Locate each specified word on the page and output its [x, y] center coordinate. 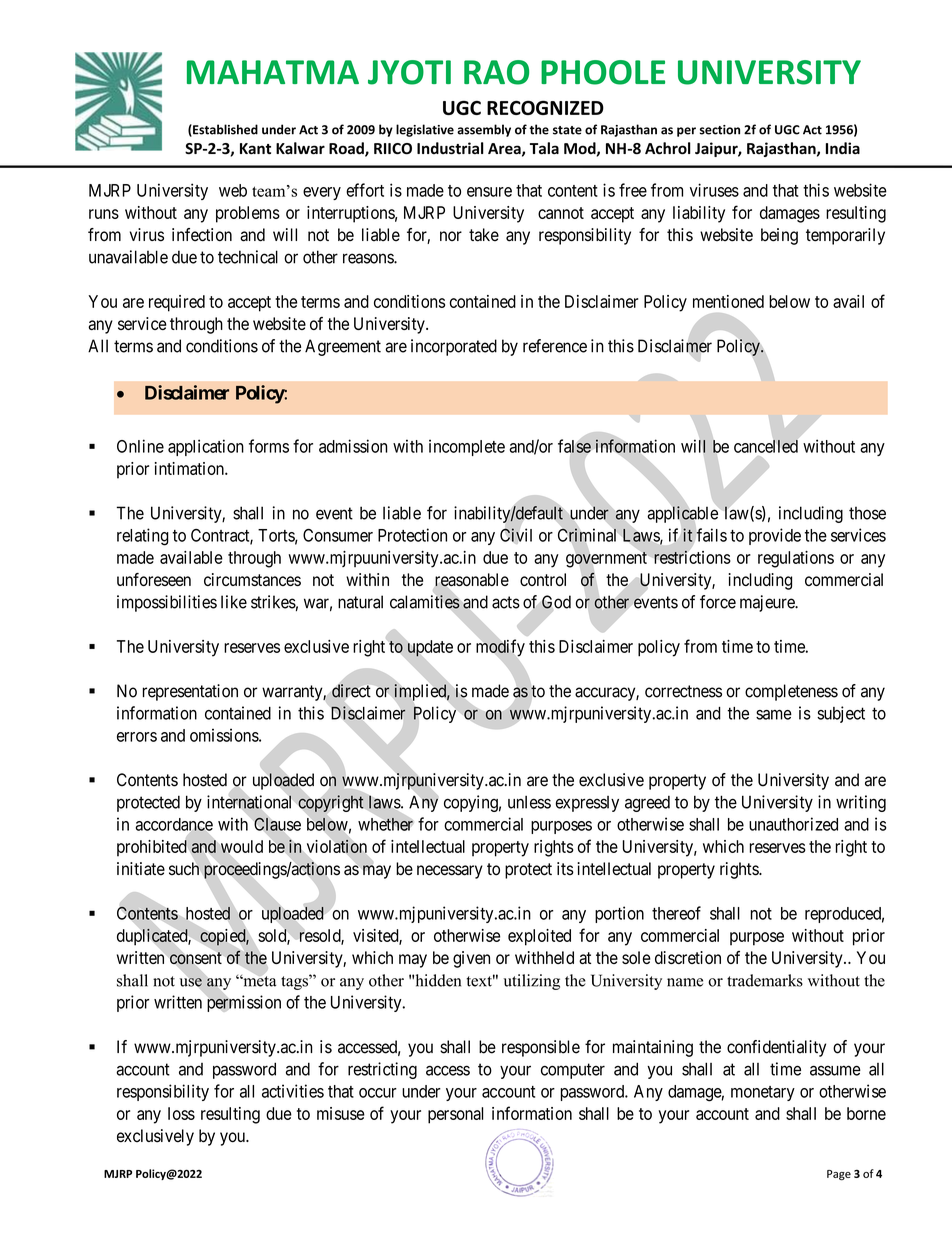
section [720, 130]
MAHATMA [273, 72]
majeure [768, 603]
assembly [484, 130]
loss [181, 1113]
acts [506, 602]
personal [455, 1115]
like [234, 602]
